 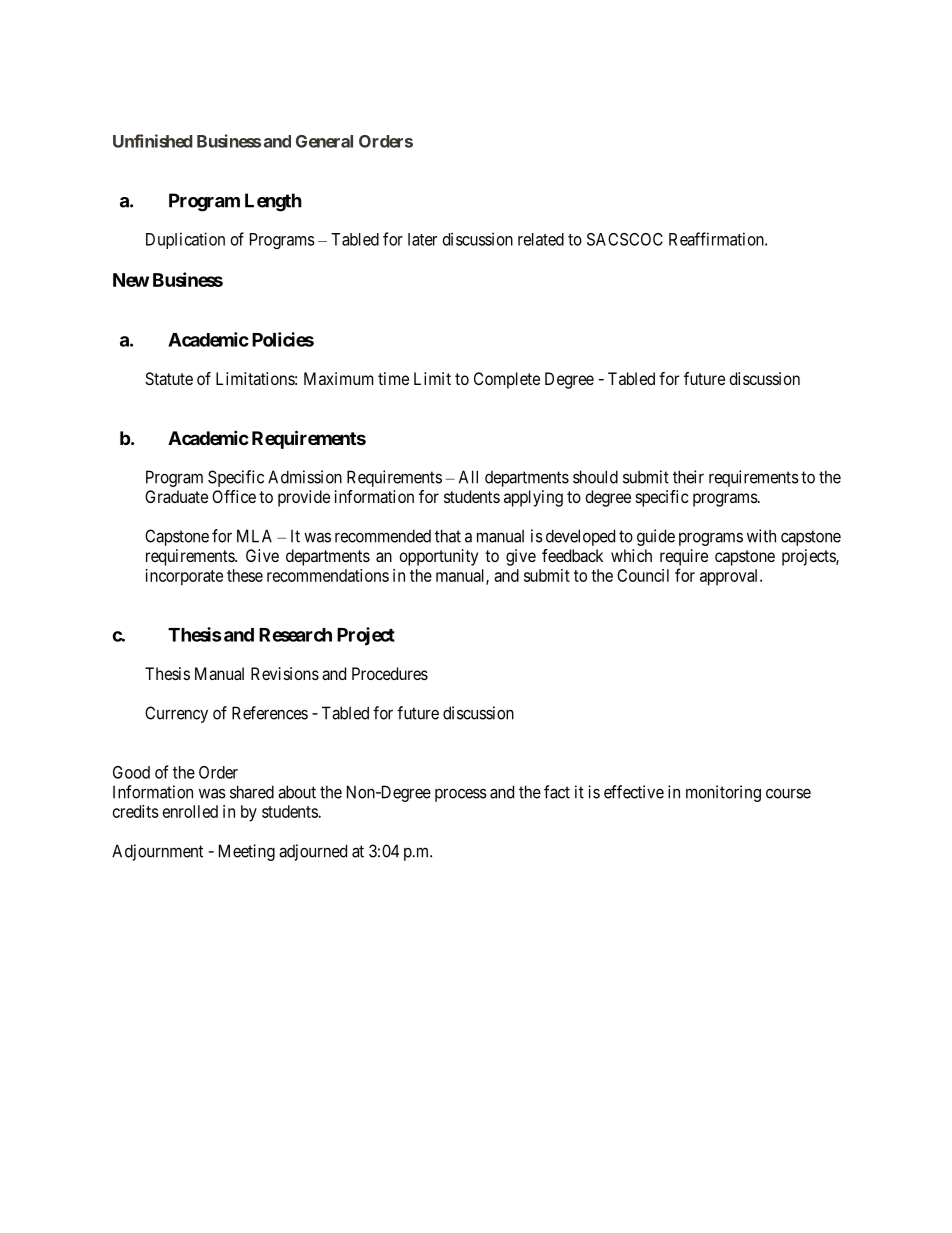 I want to click on process, so click(x=461, y=795).
